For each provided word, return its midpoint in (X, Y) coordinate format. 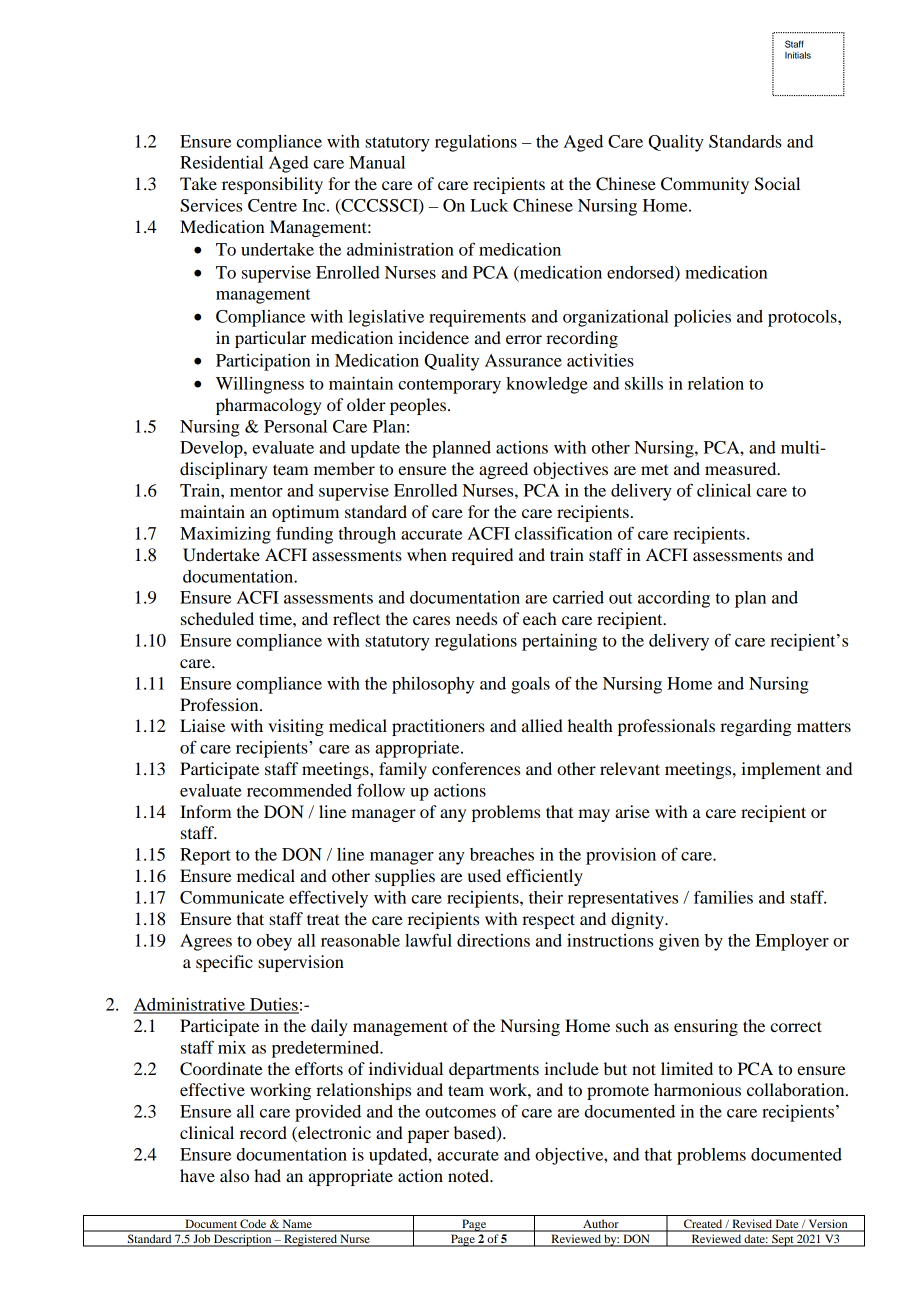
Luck (489, 205)
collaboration (797, 1089)
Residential (221, 162)
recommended (299, 790)
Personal (295, 426)
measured (742, 468)
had (267, 1175)
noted (470, 1175)
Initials (798, 55)
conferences (476, 768)
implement (781, 770)
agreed (503, 470)
